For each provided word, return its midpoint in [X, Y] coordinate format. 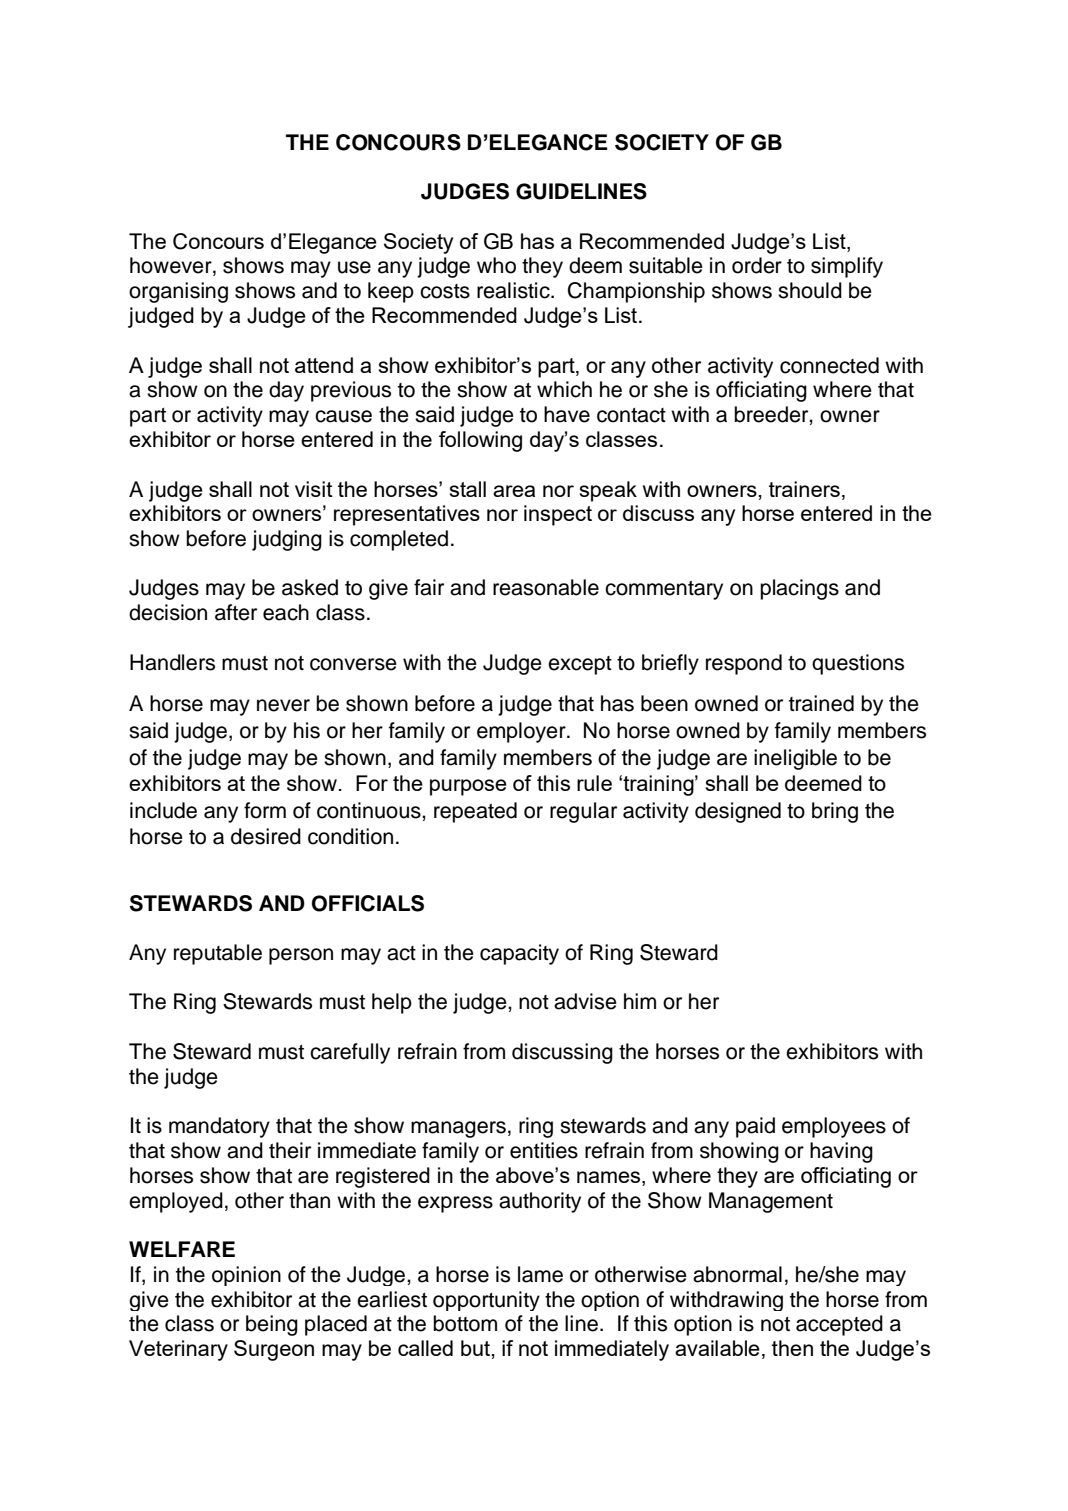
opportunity [486, 1301]
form [265, 810]
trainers [804, 489]
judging [287, 540]
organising [178, 292]
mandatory [219, 1127]
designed [738, 812]
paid [755, 1127]
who [496, 265]
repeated [475, 812]
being [272, 1325]
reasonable [546, 587]
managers [458, 1129]
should [810, 290]
